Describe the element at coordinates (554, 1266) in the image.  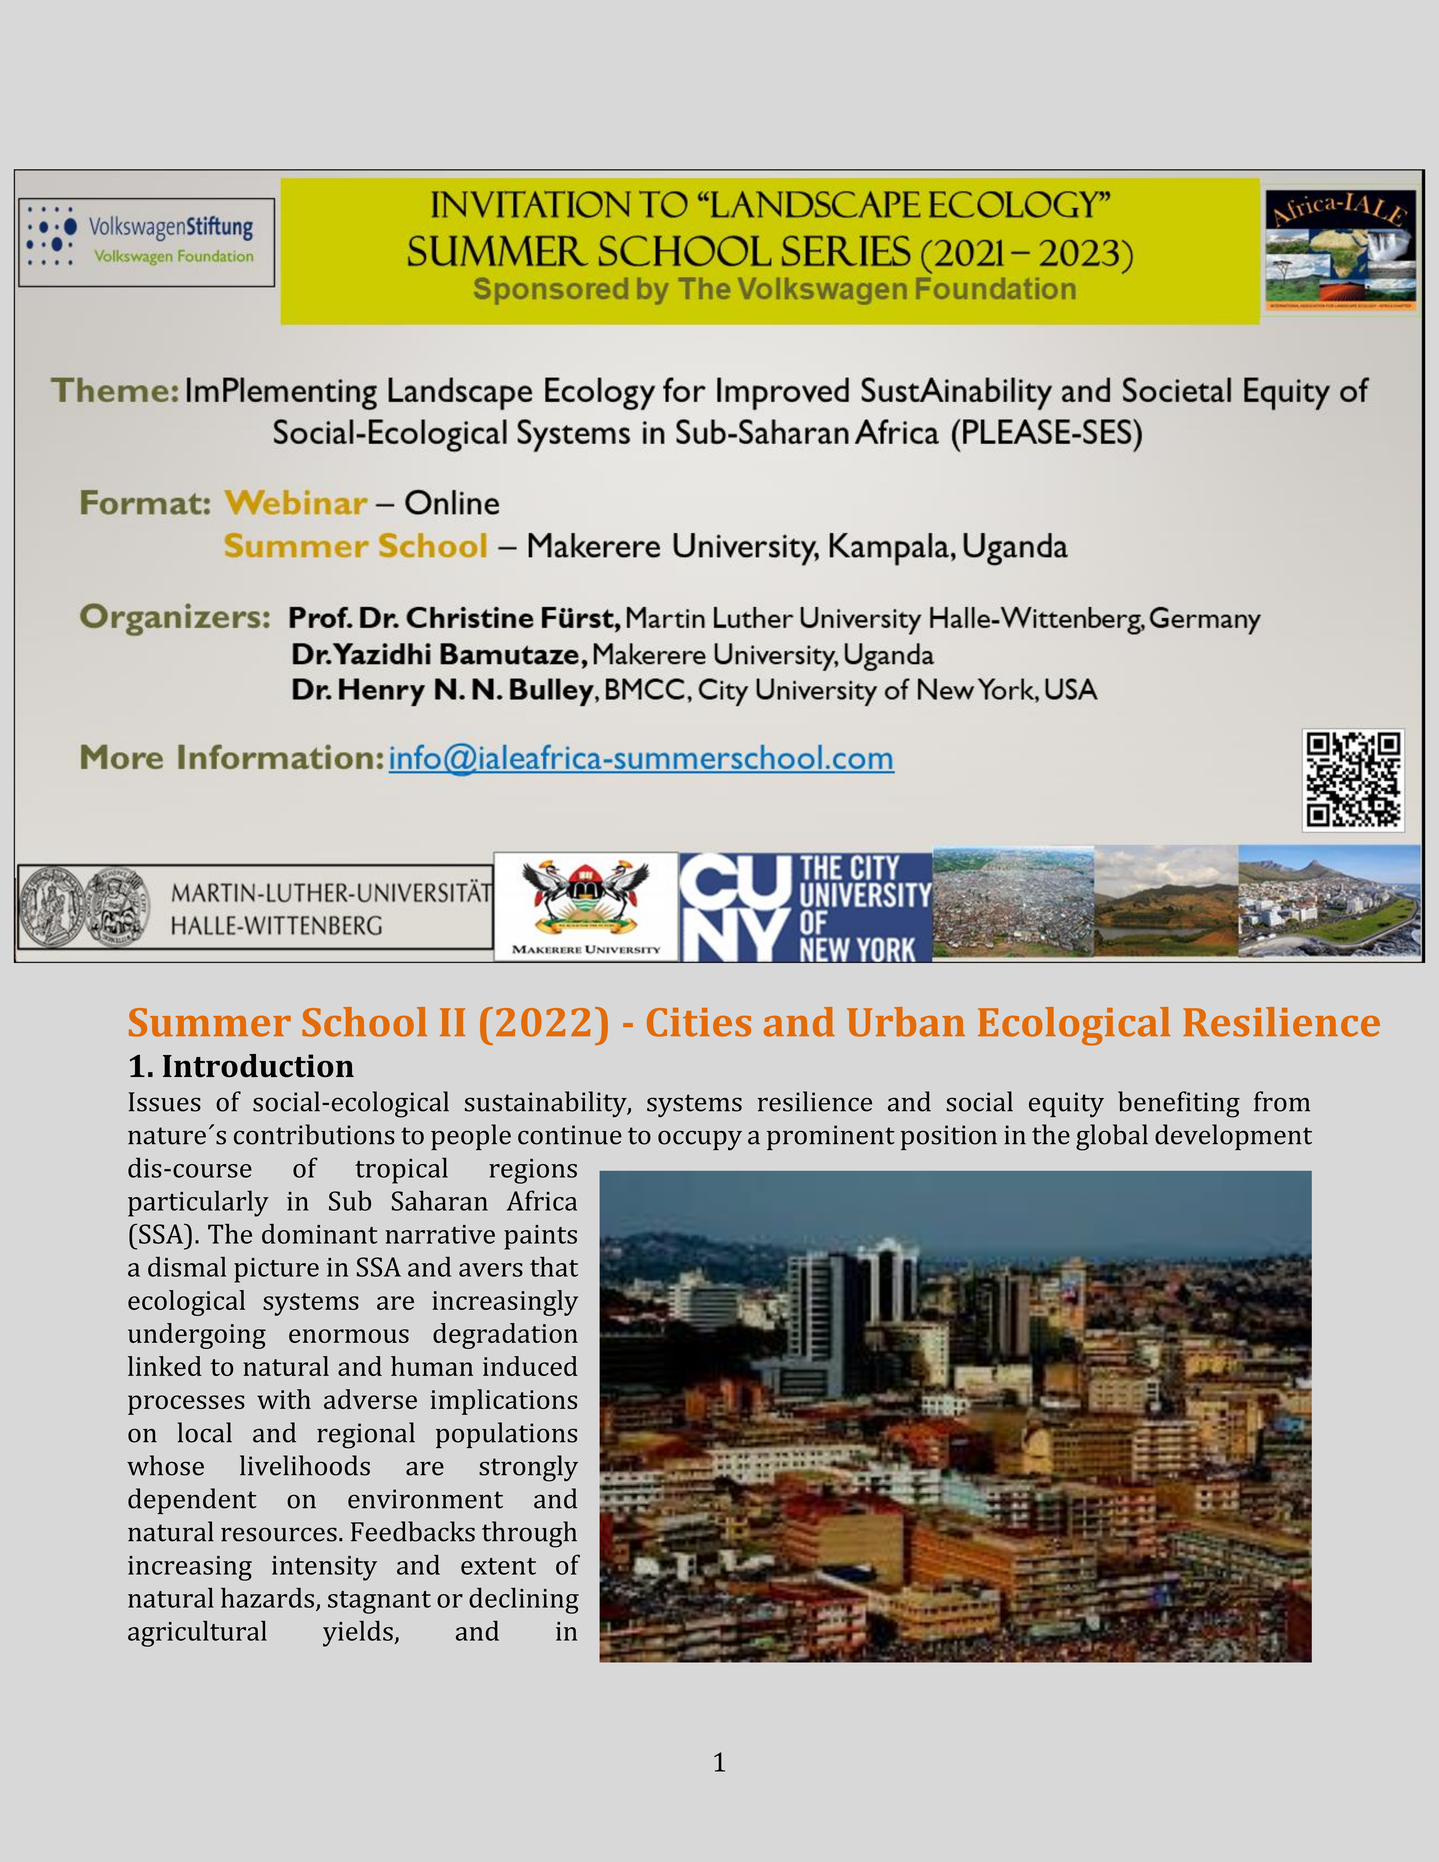
I see `that` at that location.
